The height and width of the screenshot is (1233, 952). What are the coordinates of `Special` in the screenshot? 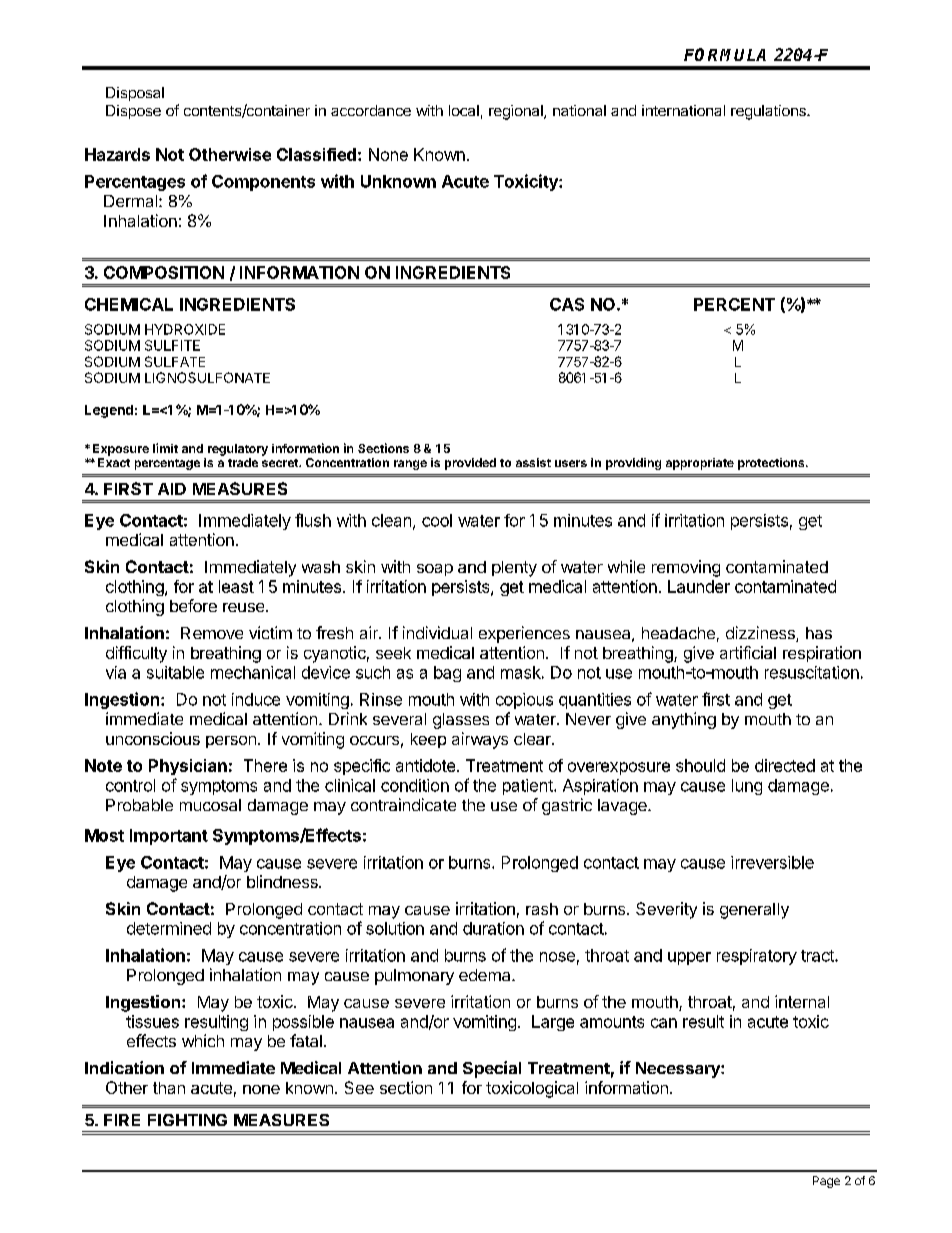 It's located at (492, 1069).
